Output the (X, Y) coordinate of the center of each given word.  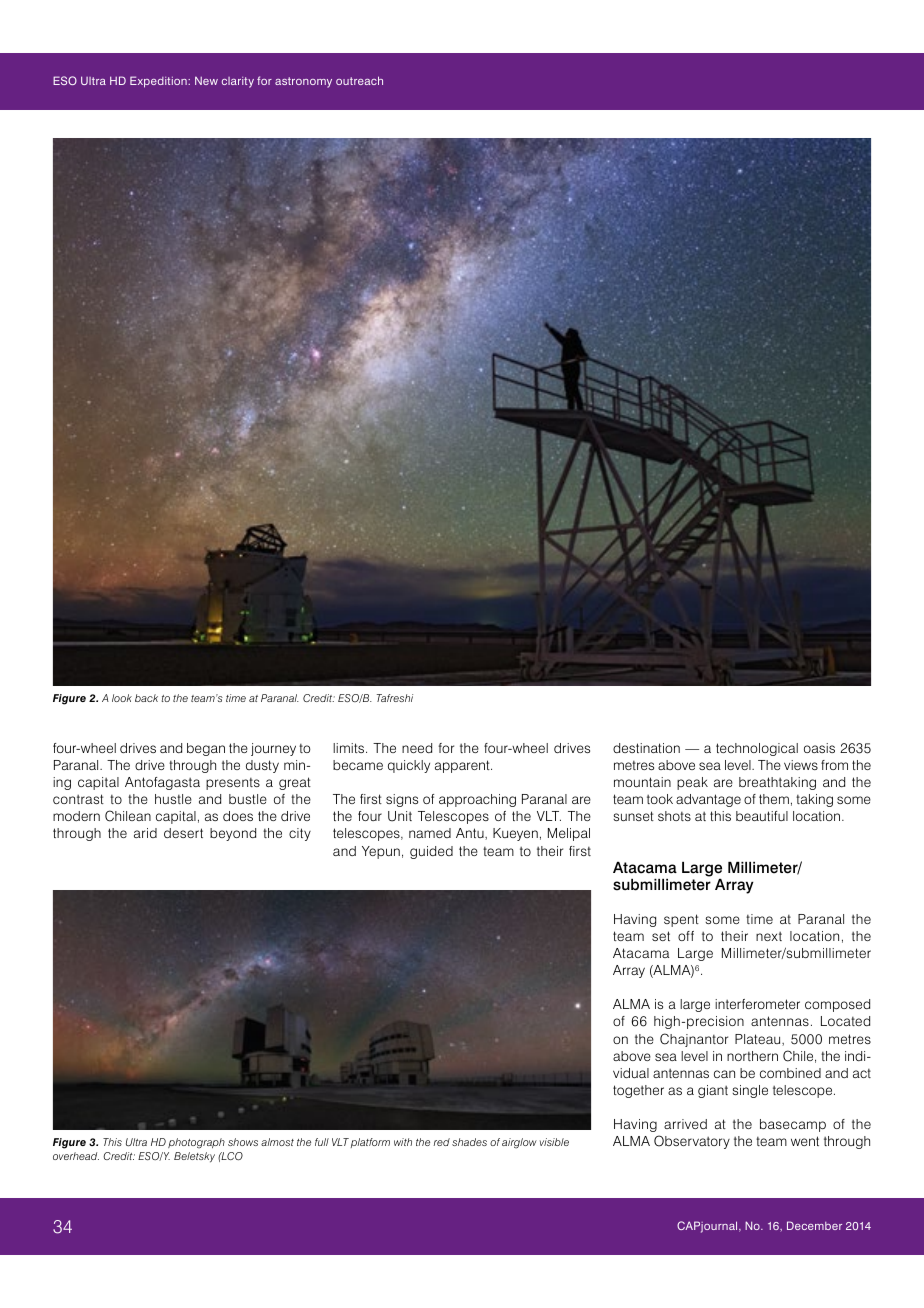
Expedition (159, 82)
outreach (359, 80)
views (801, 765)
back (146, 698)
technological (757, 749)
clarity (238, 82)
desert (183, 833)
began (206, 749)
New (206, 80)
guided (431, 852)
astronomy (303, 82)
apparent (463, 766)
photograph (196, 1143)
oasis (819, 748)
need (417, 748)
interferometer (757, 1004)
